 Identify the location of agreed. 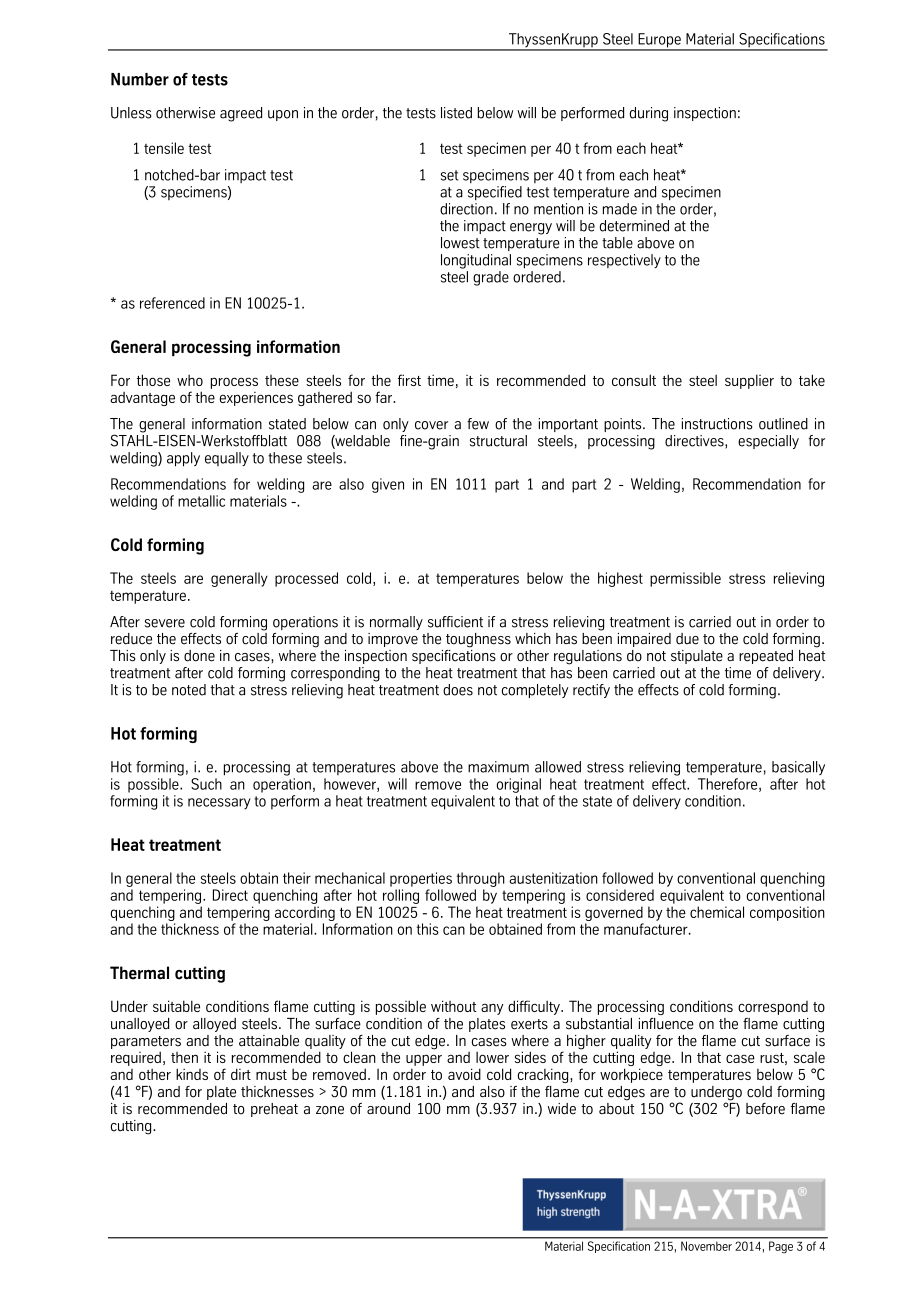
(241, 114).
